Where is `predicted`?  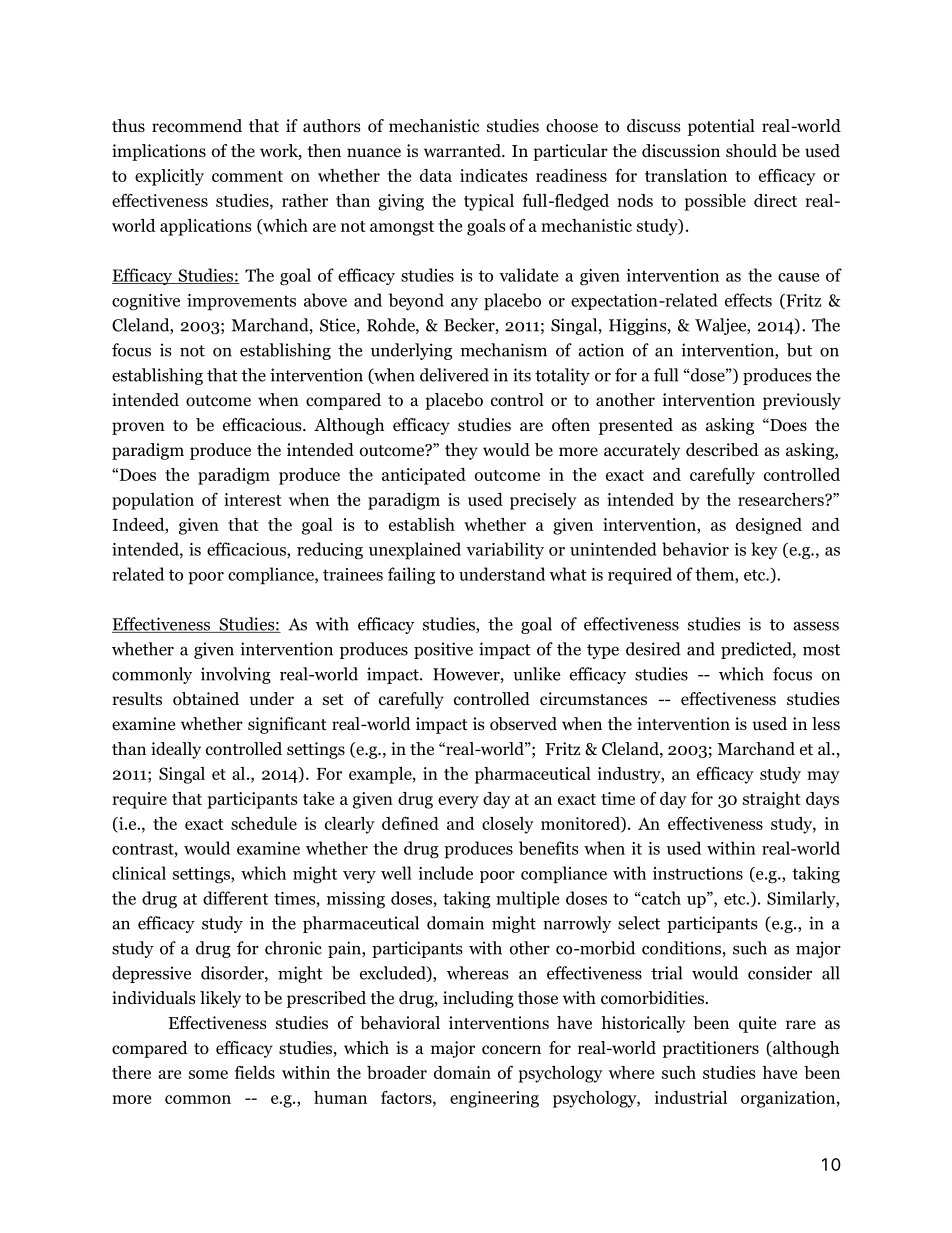
predicted is located at coordinates (757, 650).
